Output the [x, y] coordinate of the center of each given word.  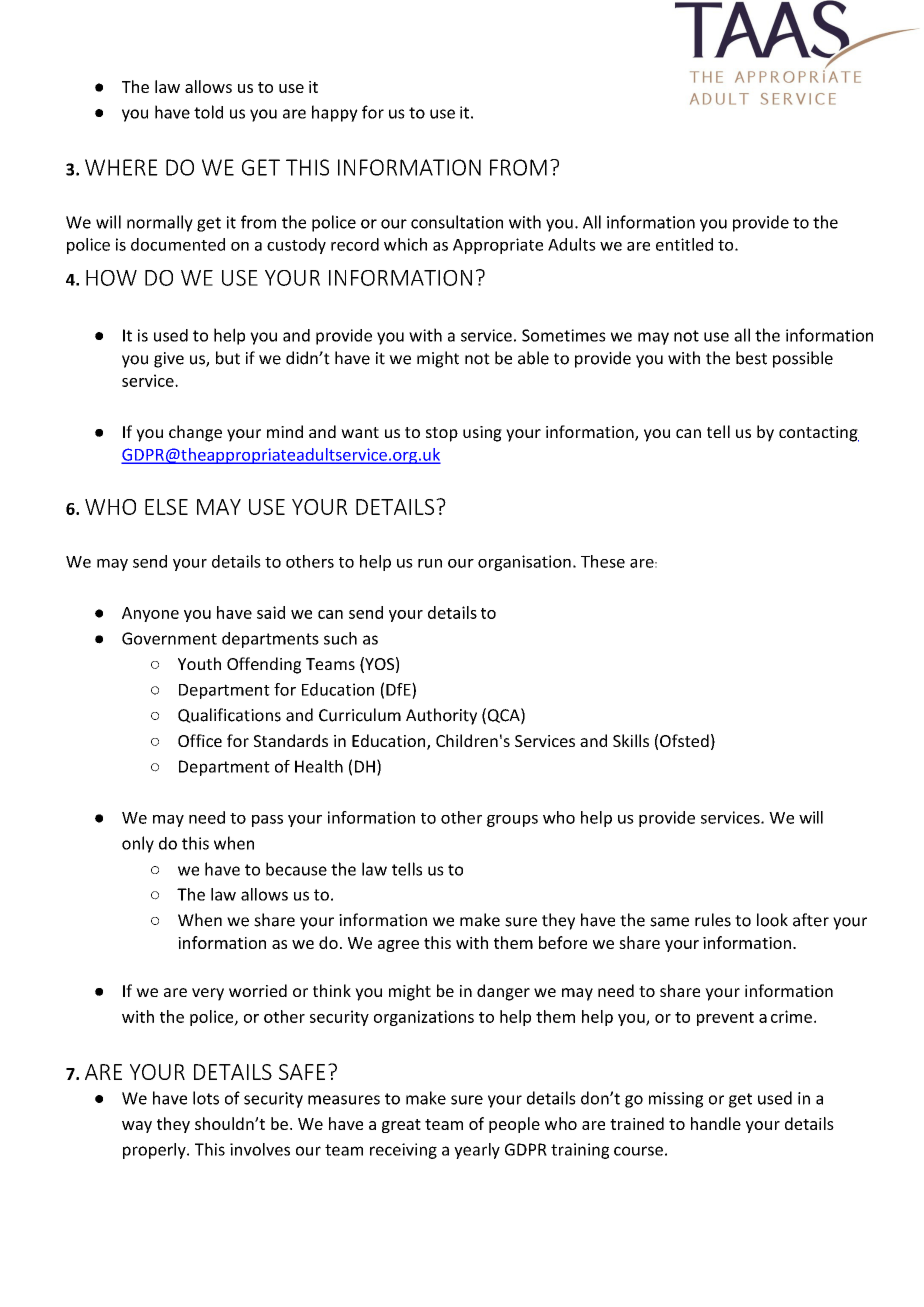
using [482, 434]
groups [512, 821]
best [751, 358]
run [430, 563]
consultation [457, 222]
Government [169, 638]
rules [713, 920]
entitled [684, 244]
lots [206, 1098]
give [169, 360]
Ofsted [684, 740]
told [208, 112]
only [138, 844]
